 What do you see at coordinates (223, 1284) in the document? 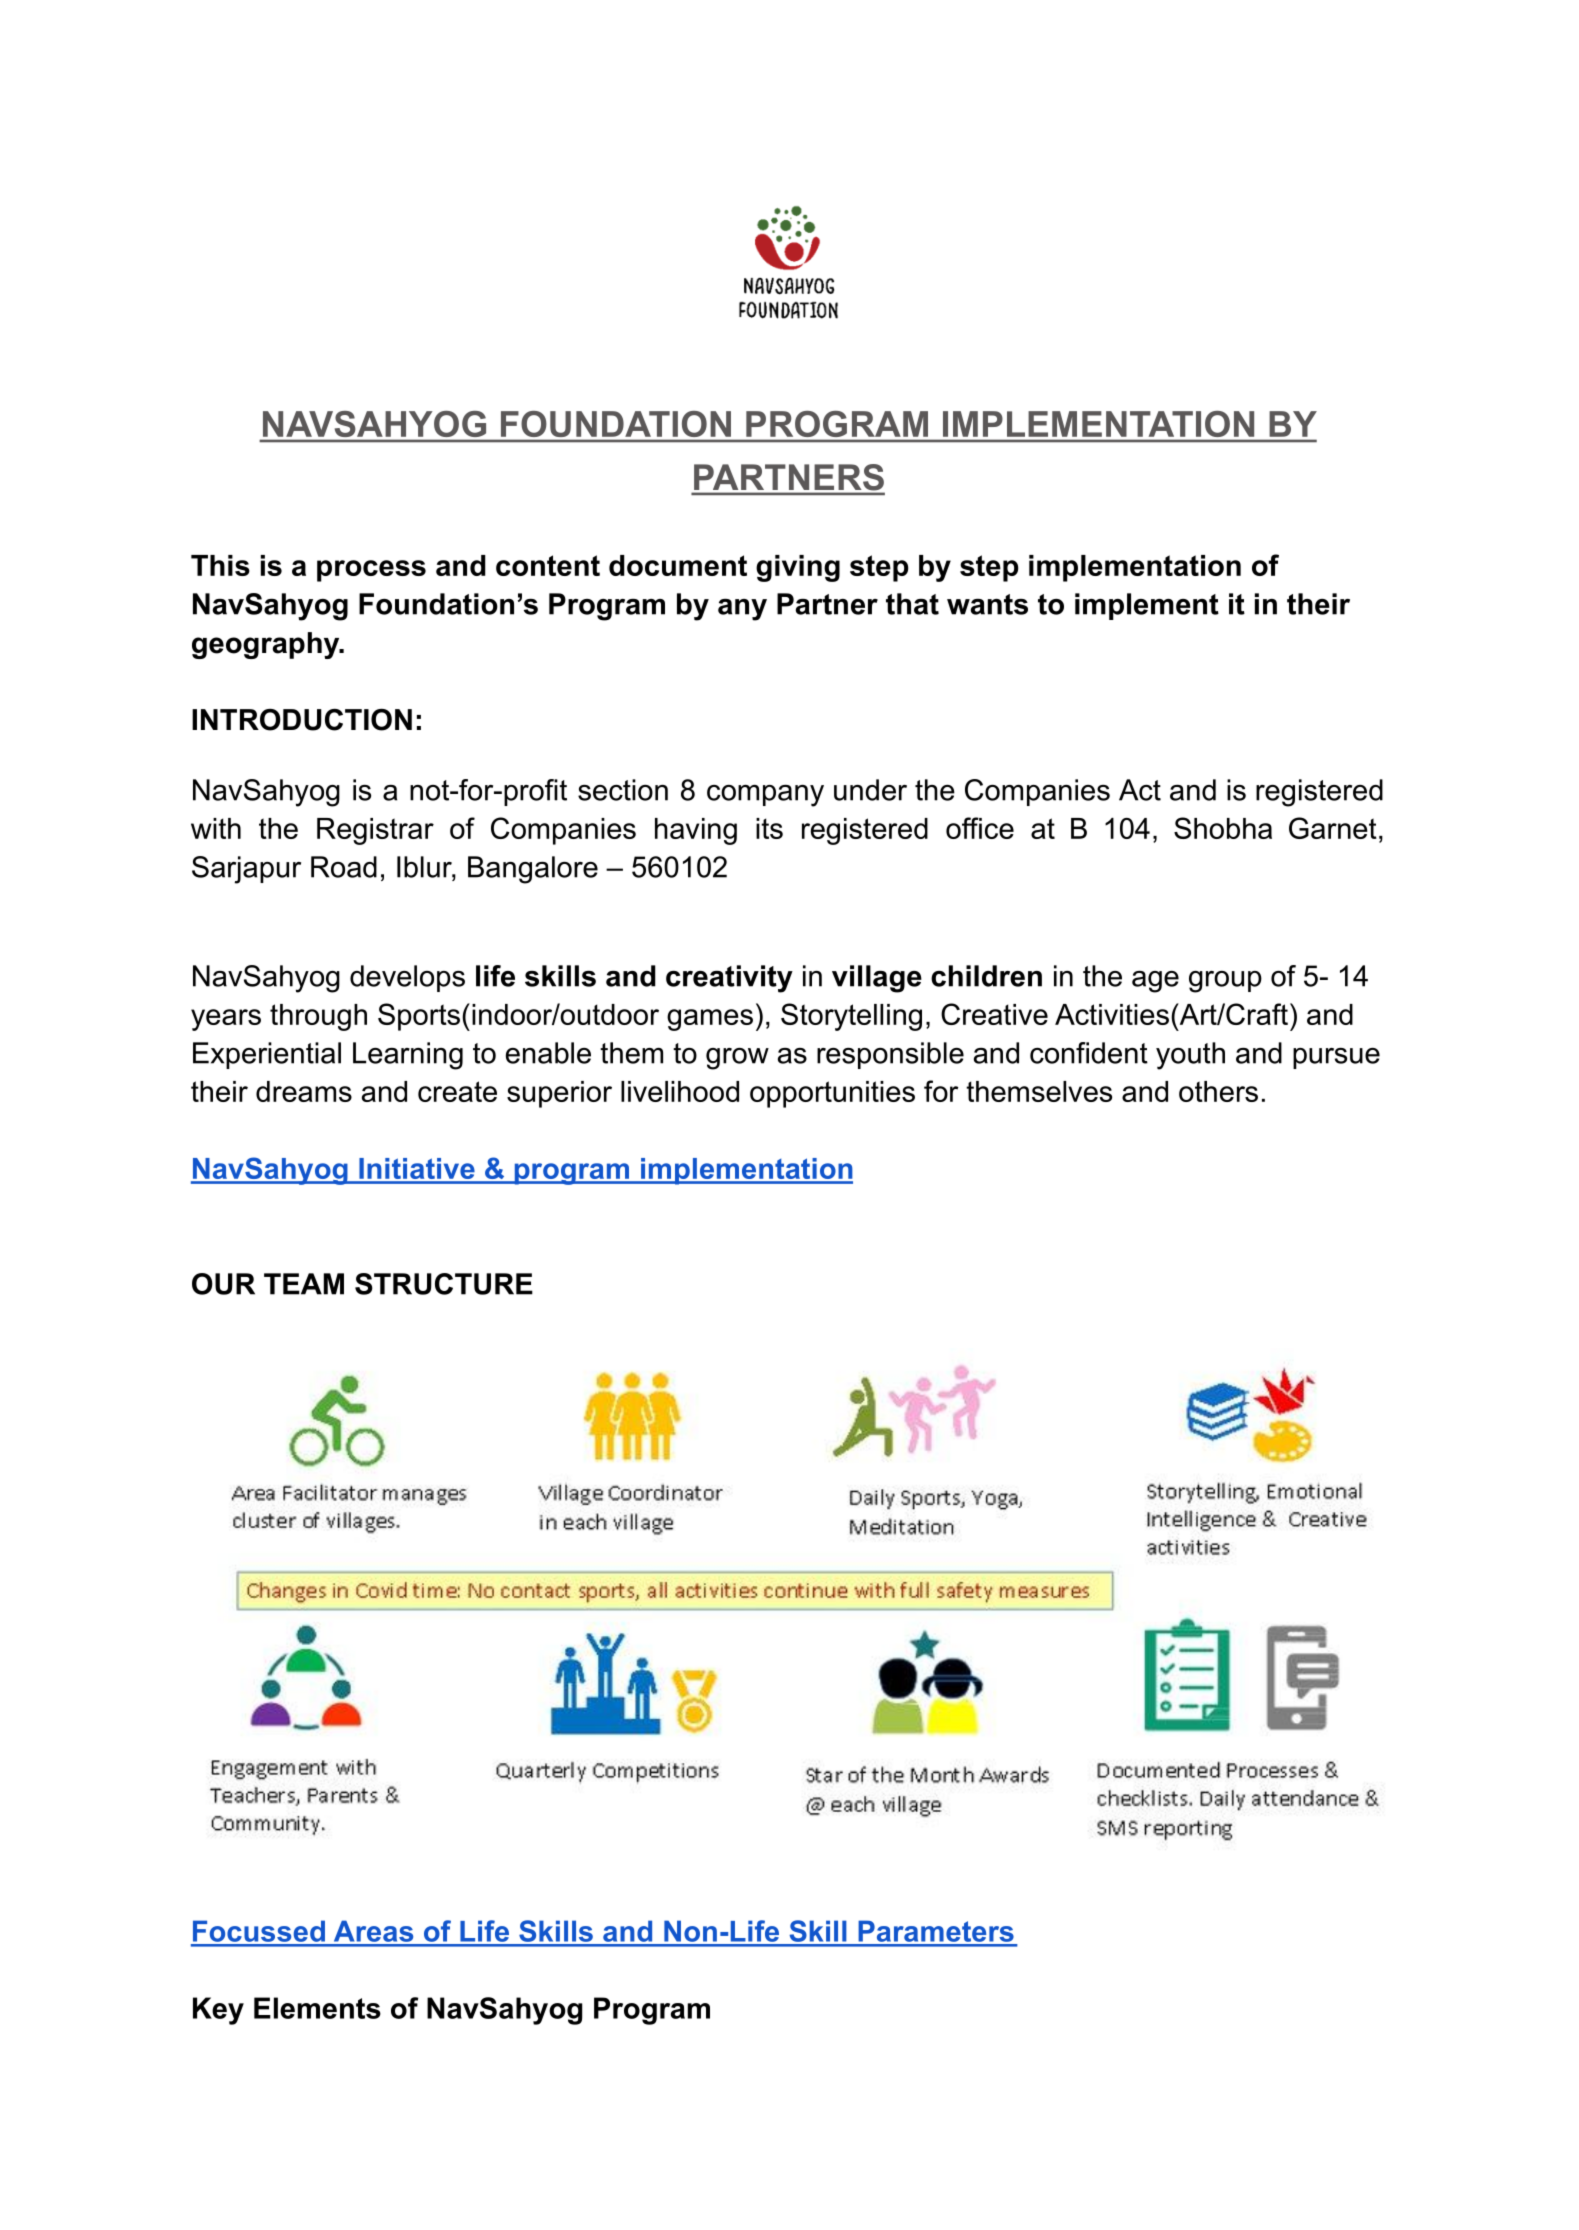
I see `OUR` at bounding box center [223, 1284].
